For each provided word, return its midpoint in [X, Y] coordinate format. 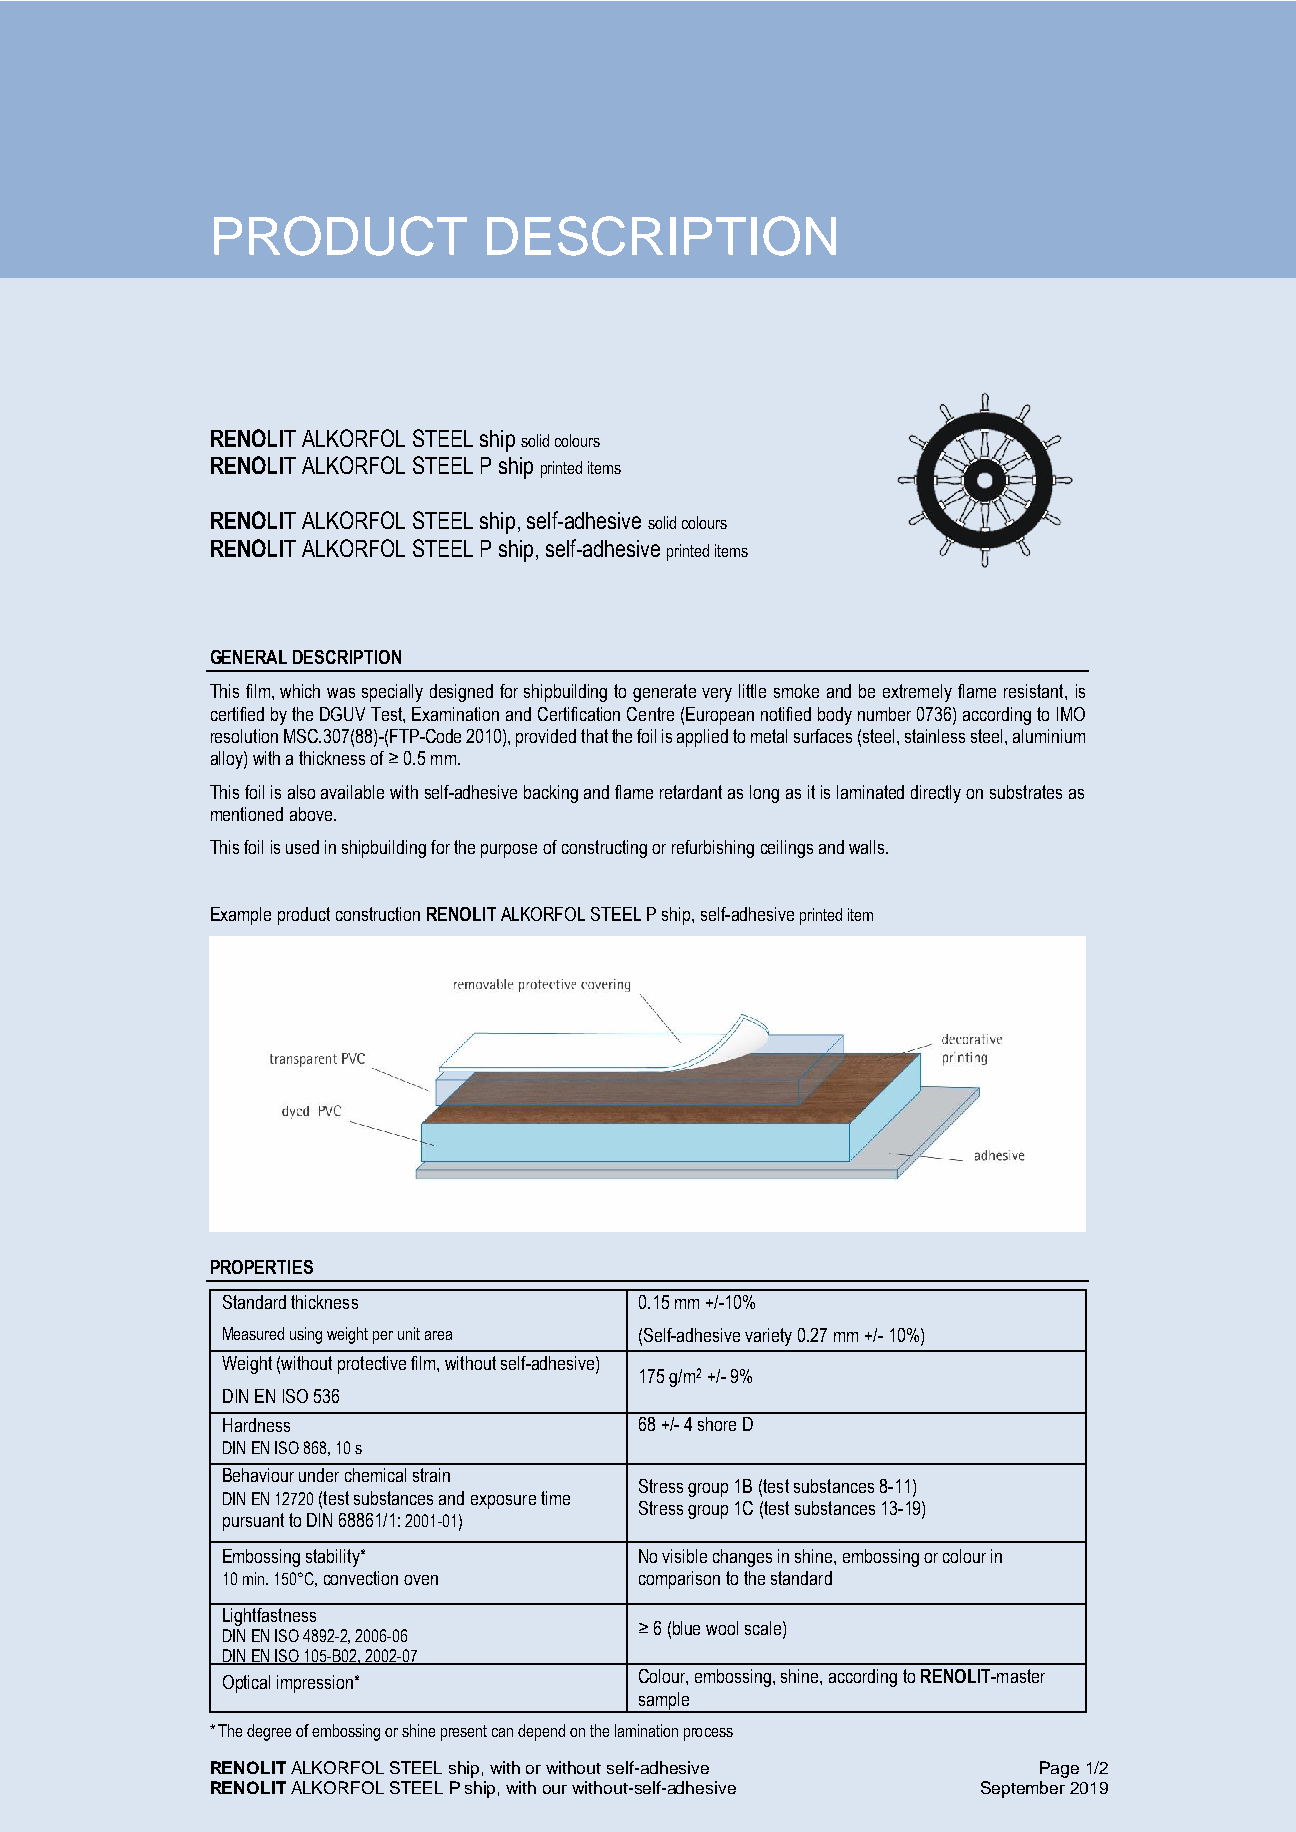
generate [664, 693]
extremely [917, 693]
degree [269, 1732]
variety [768, 1337]
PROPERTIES [262, 1267]
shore [717, 1424]
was [341, 693]
